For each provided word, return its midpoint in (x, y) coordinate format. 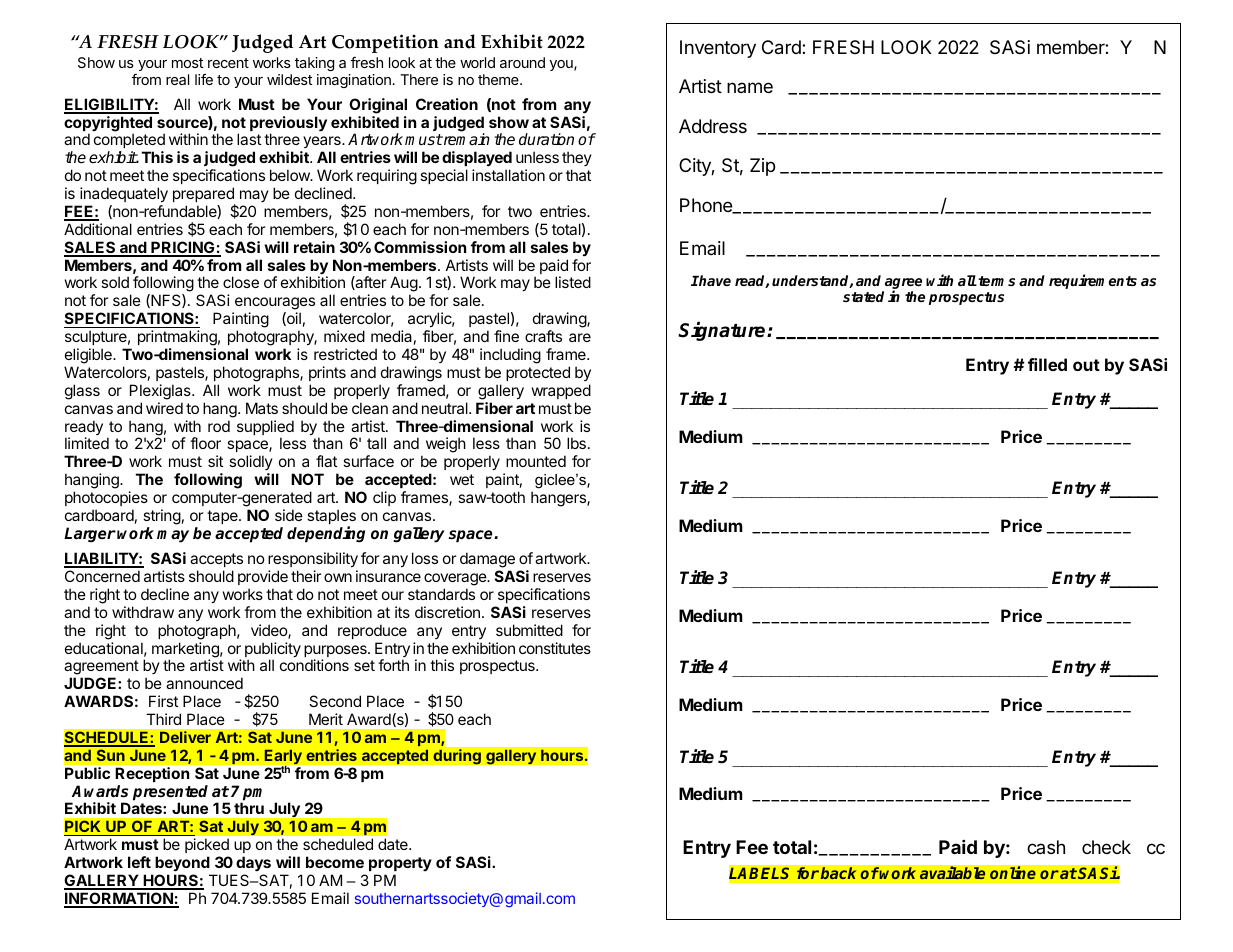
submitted (529, 630)
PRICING (183, 248)
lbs (576, 443)
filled (1047, 364)
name (750, 87)
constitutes (555, 648)
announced (204, 683)
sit (215, 461)
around (522, 62)
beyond (182, 863)
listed (573, 282)
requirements (1093, 281)
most (187, 63)
